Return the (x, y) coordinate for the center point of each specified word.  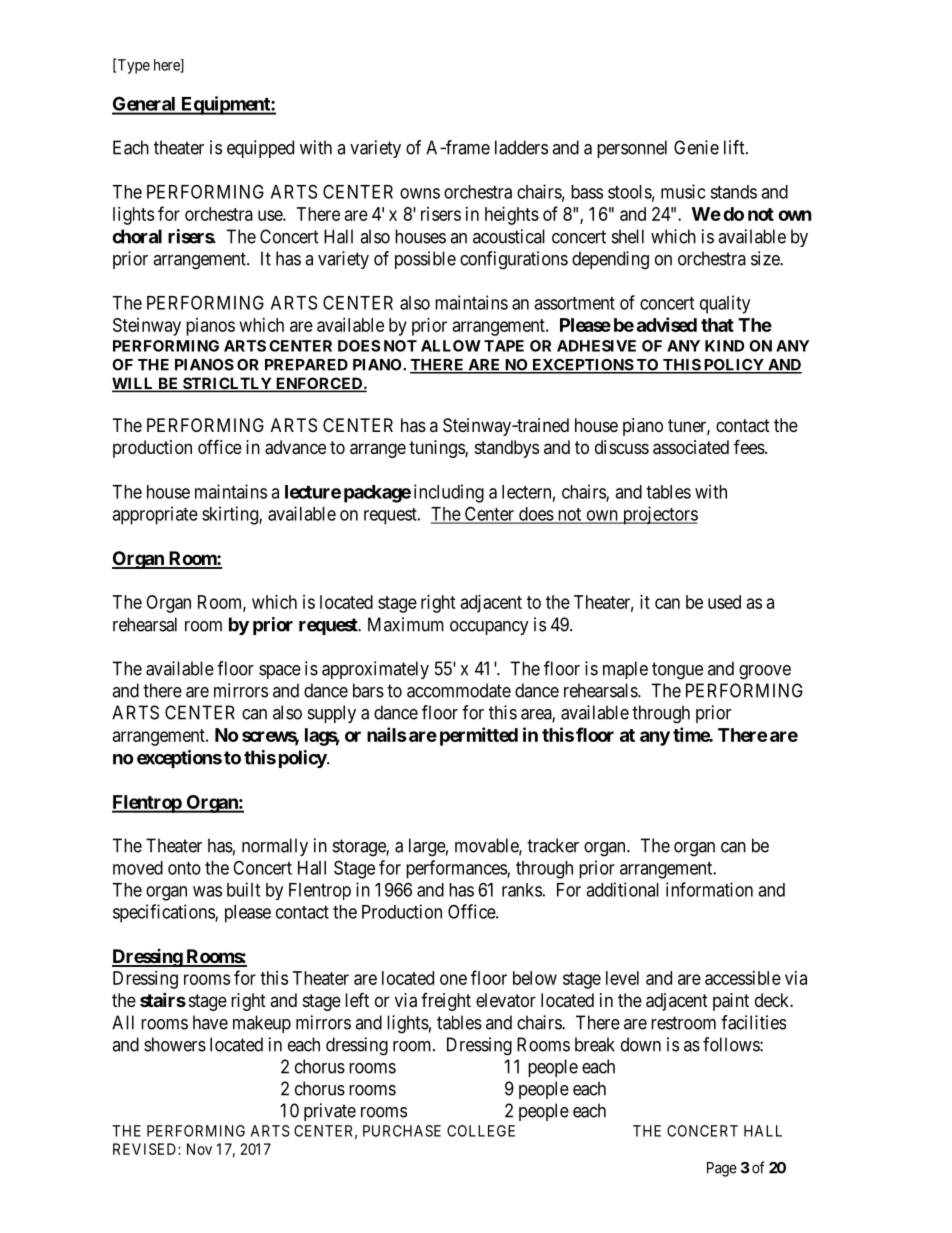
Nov (199, 1149)
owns (420, 193)
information (709, 889)
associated (691, 447)
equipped (260, 149)
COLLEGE (481, 1131)
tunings (437, 449)
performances (457, 869)
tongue (677, 671)
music (683, 191)
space (280, 672)
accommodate (459, 690)
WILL (134, 384)
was (207, 891)
